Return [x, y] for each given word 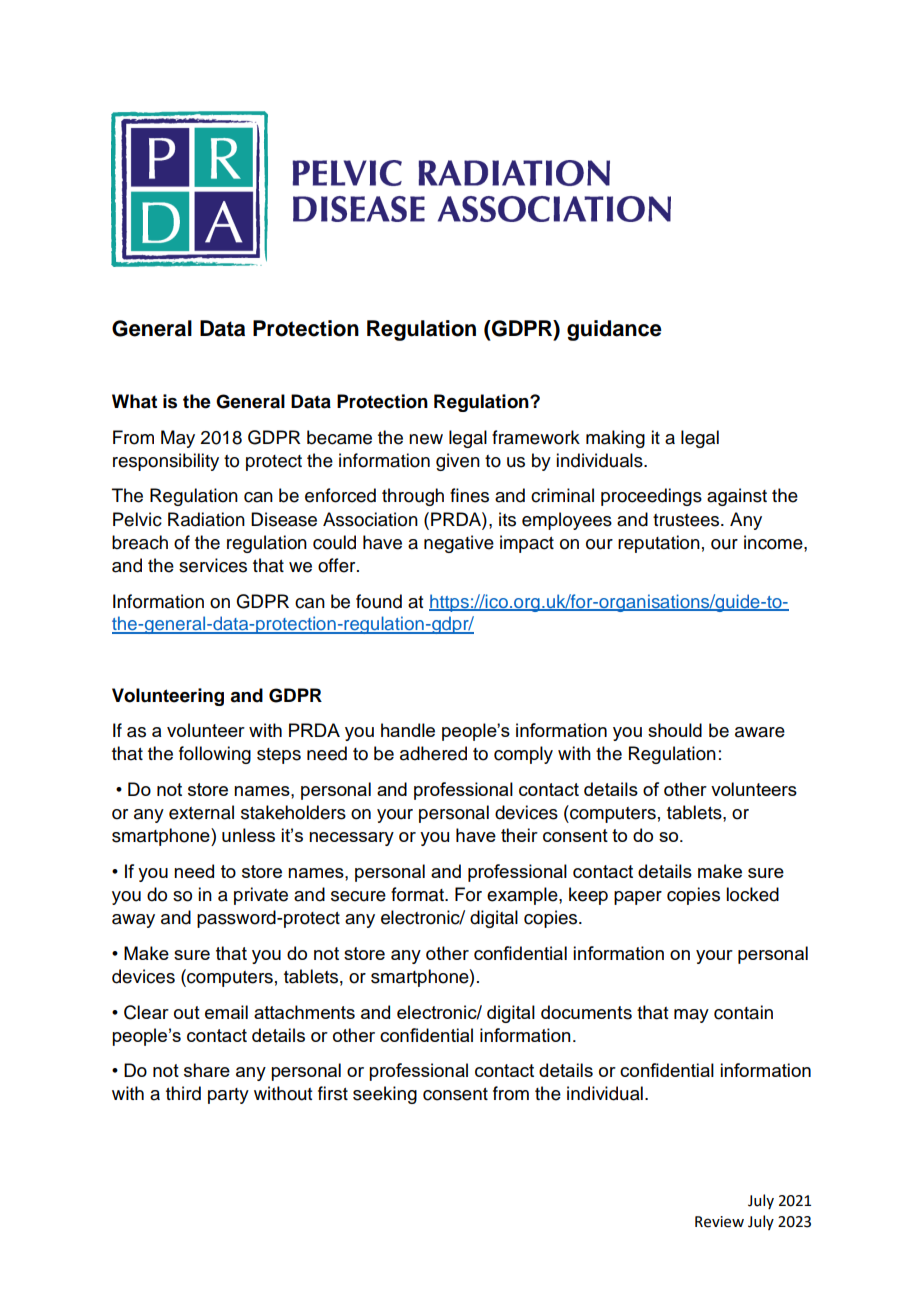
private [261, 896]
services [213, 565]
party [228, 1096]
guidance [614, 330]
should [675, 730]
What [134, 401]
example [523, 896]
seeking [385, 1095]
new [426, 439]
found [379, 601]
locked [752, 894]
